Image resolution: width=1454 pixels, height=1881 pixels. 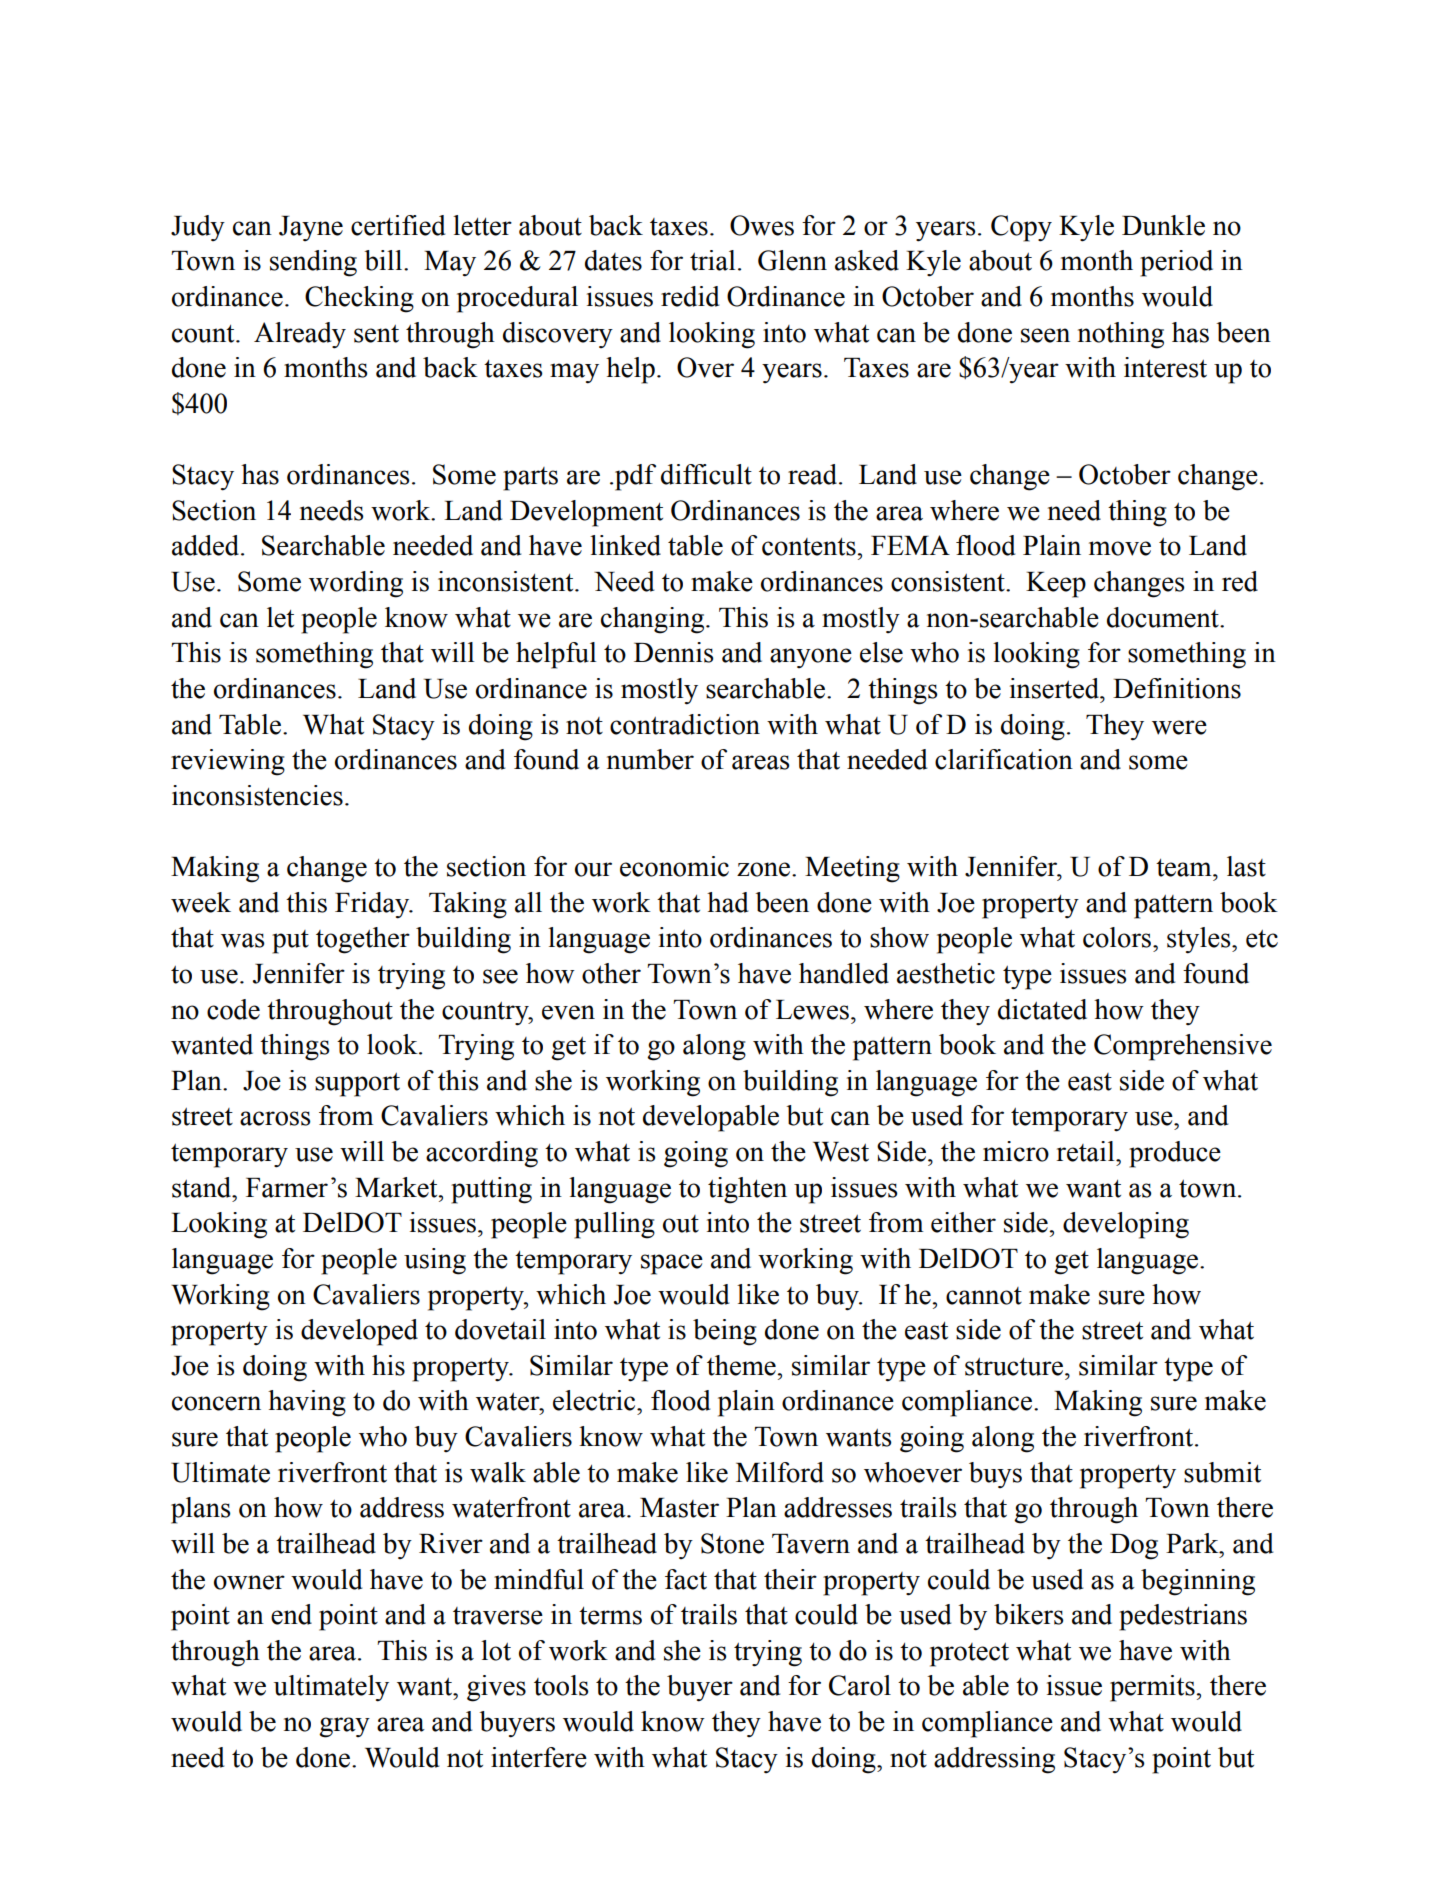 I want to click on together, so click(x=363, y=940).
